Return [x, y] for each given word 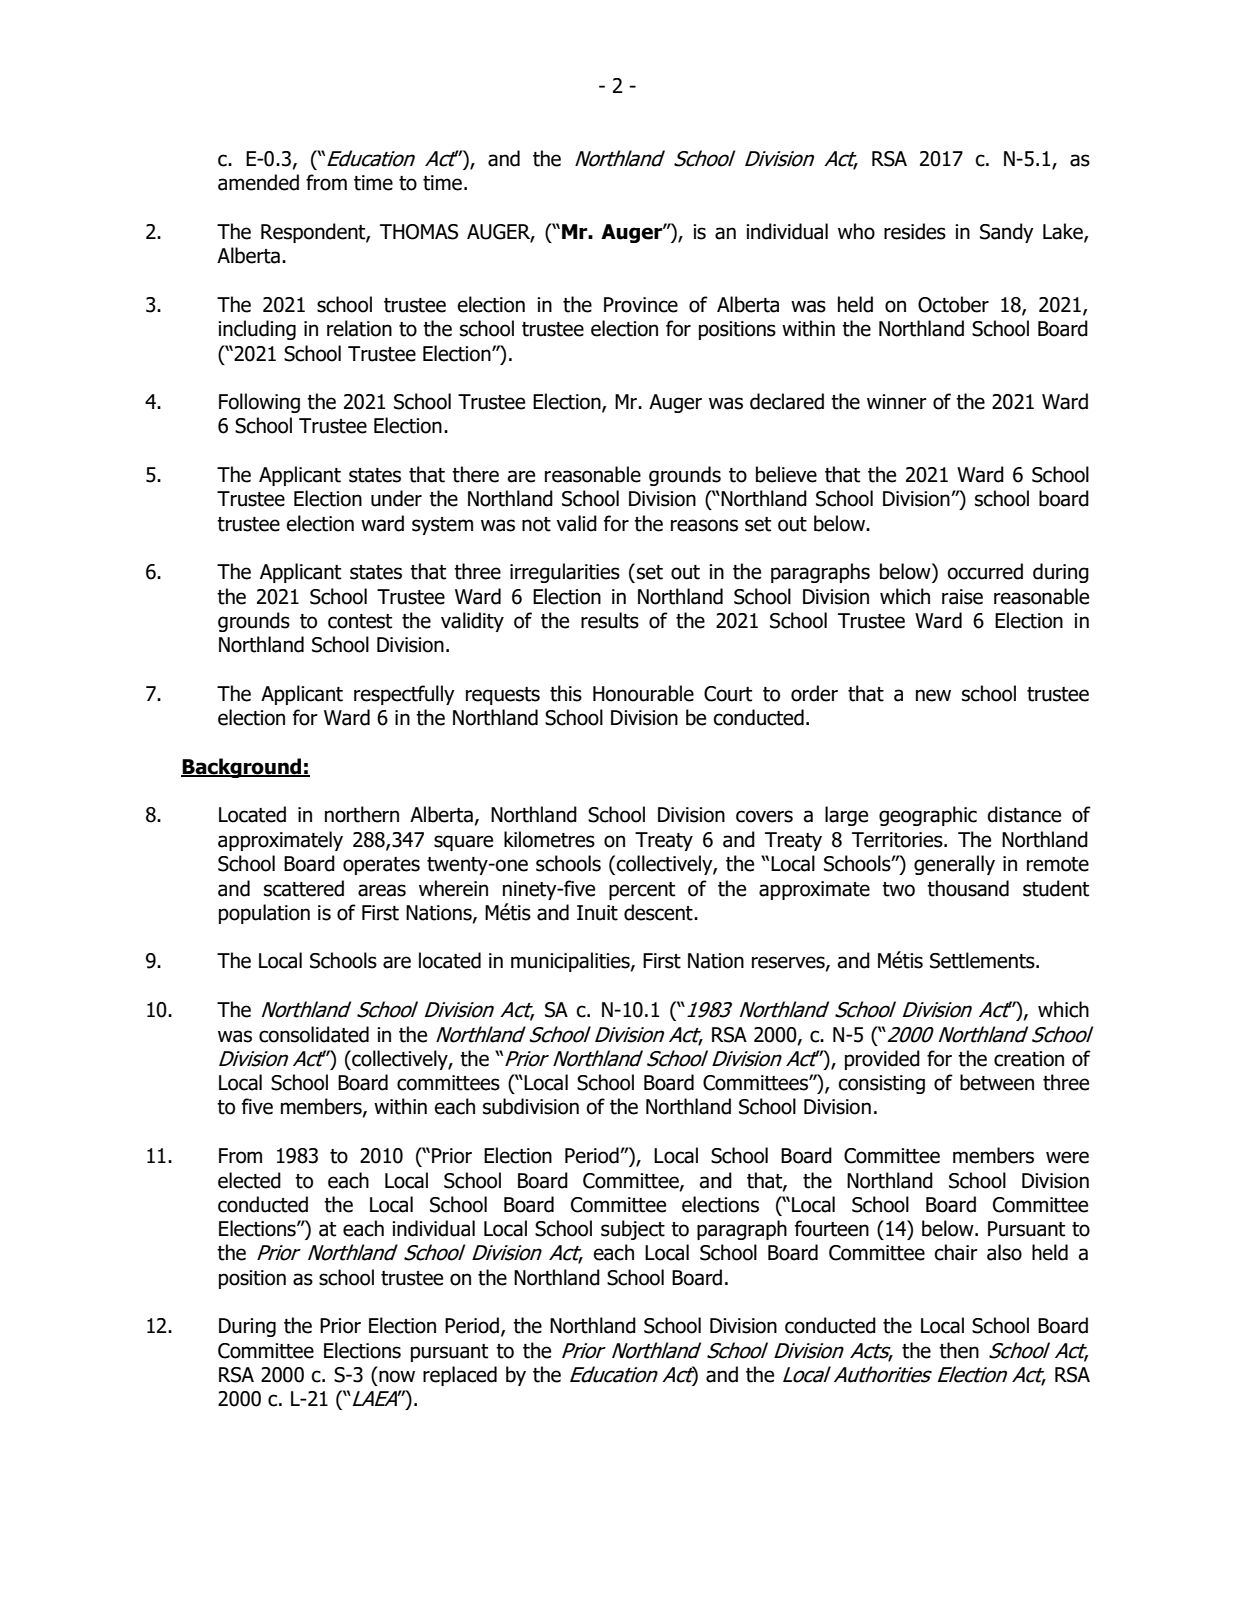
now [397, 1376]
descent [659, 912]
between [997, 1082]
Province [641, 305]
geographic [928, 816]
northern [362, 814]
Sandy [1007, 233]
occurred [985, 571]
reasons [704, 525]
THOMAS [419, 232]
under [396, 498]
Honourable [643, 693]
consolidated [314, 1034]
